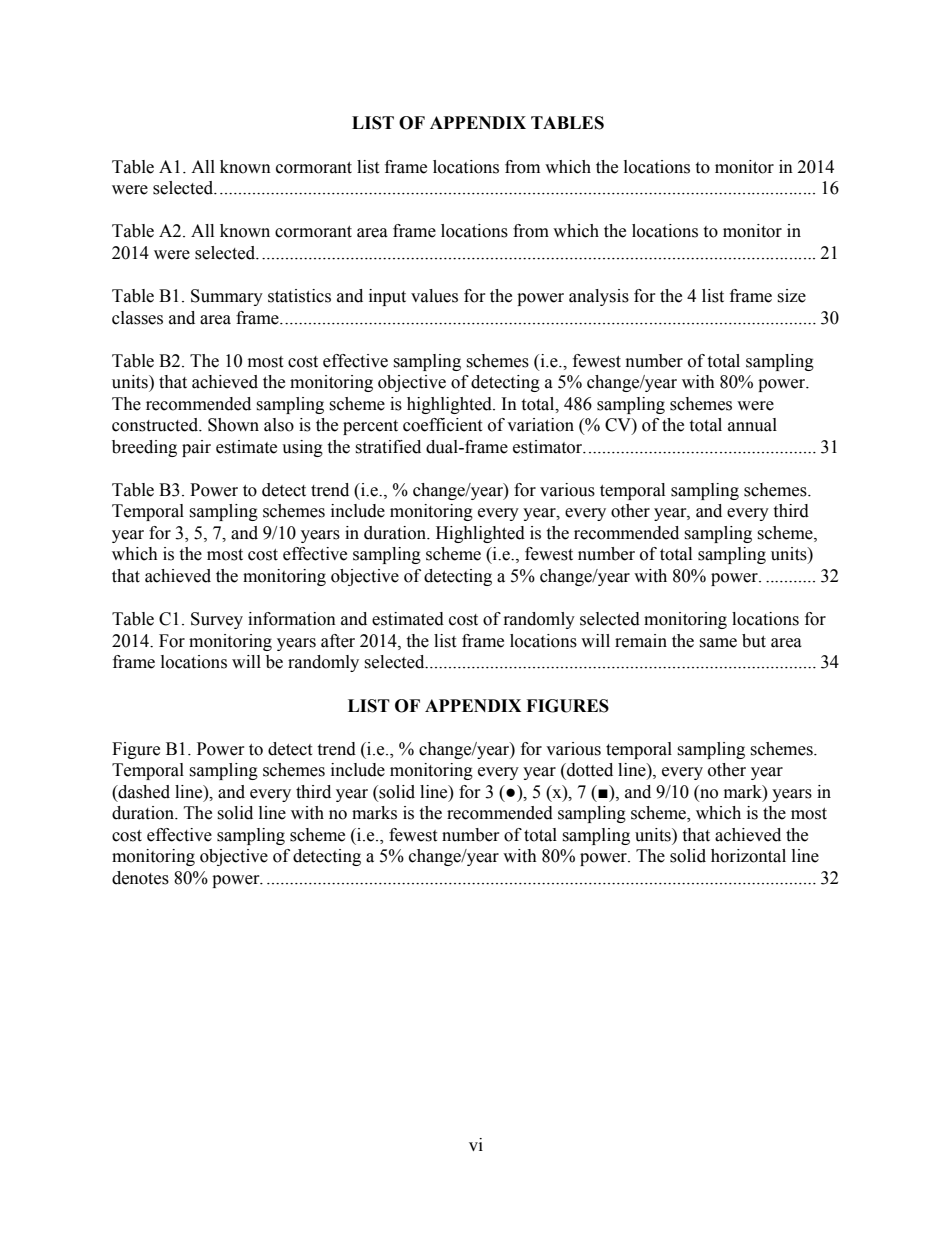 Image resolution: width=952 pixels, height=1233 pixels. I want to click on Summary, so click(227, 297).
